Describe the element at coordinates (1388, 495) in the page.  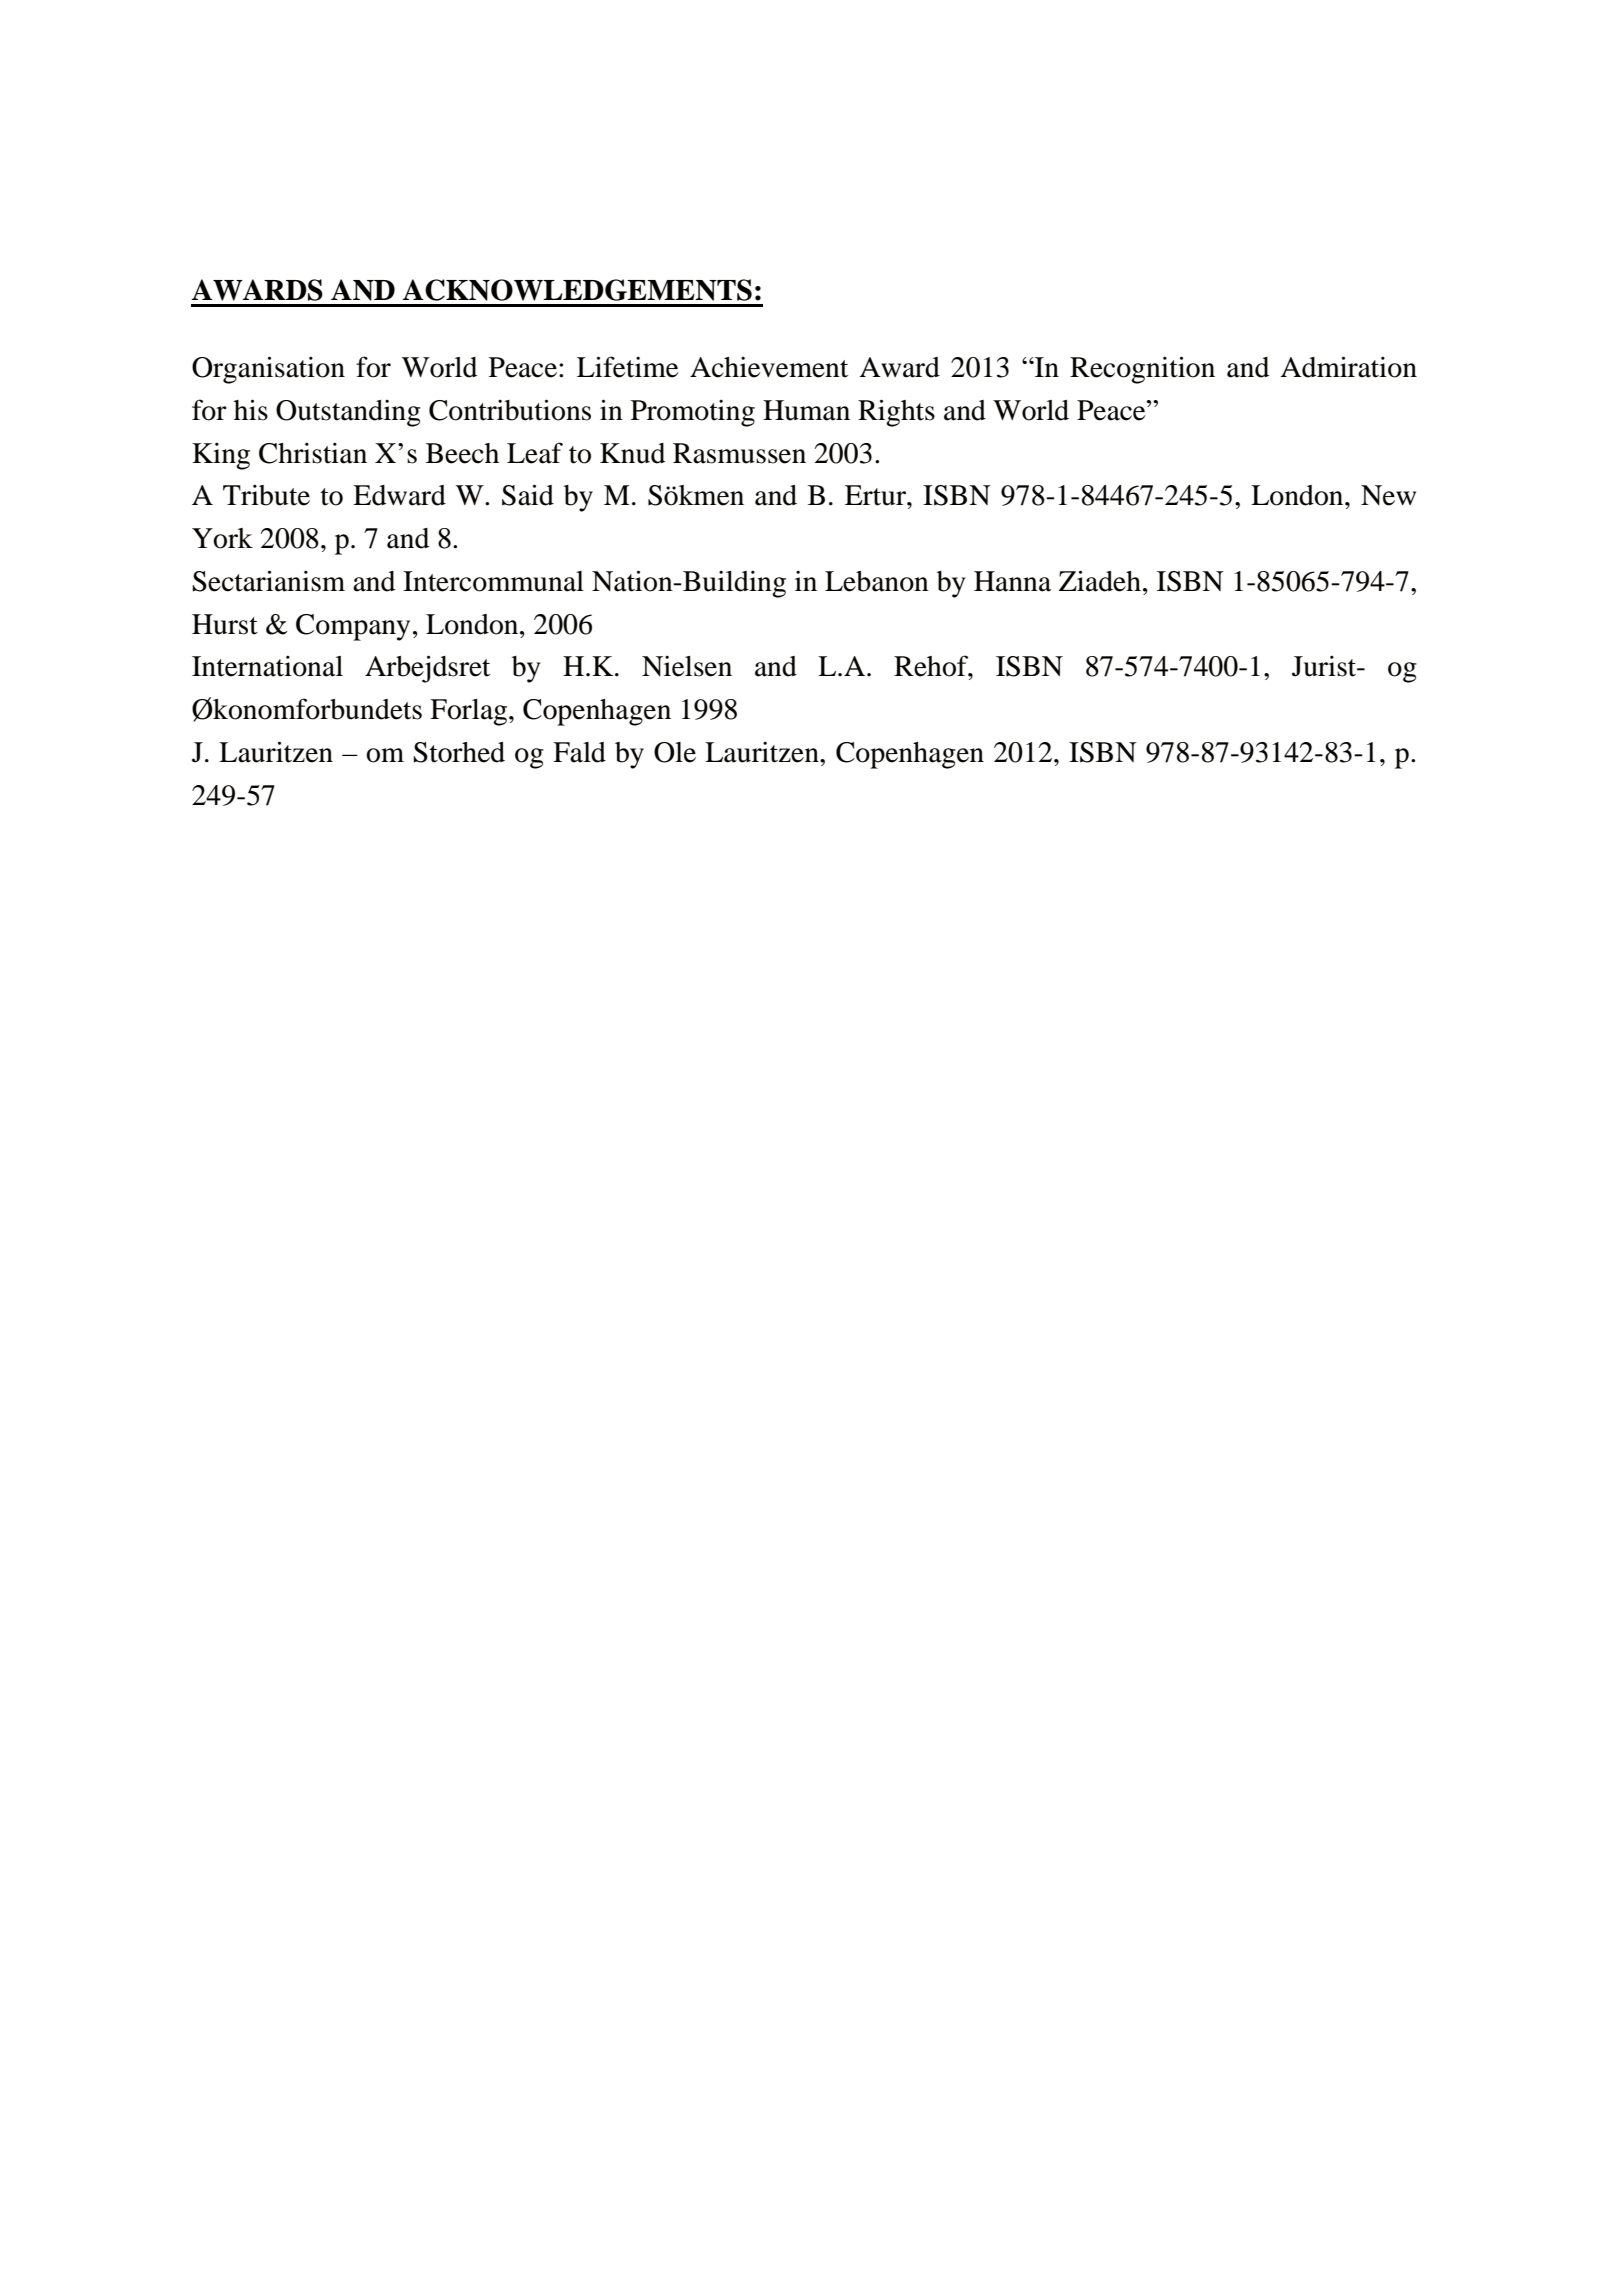
I see `New` at that location.
